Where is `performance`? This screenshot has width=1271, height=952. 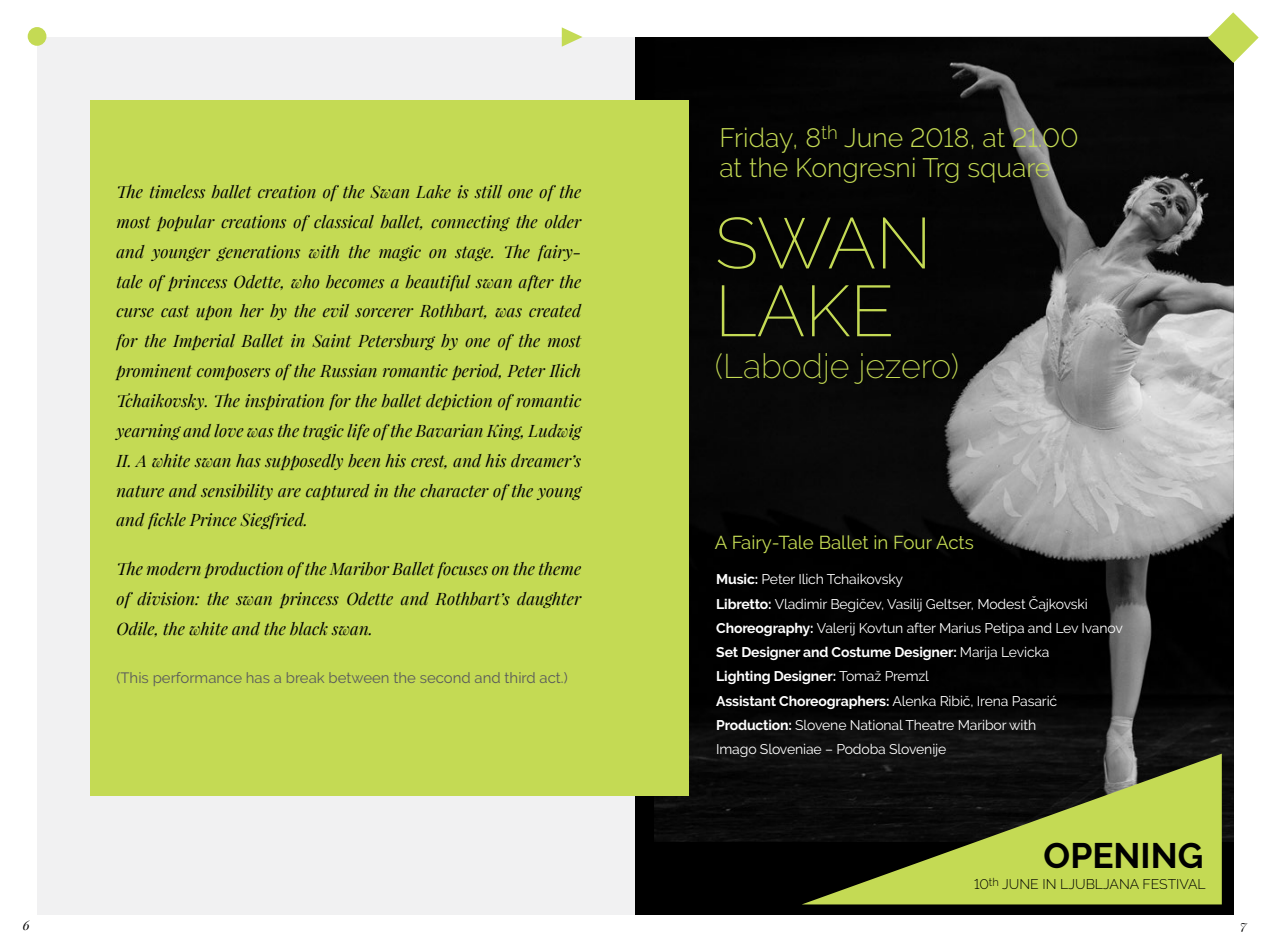
performance is located at coordinates (197, 679).
